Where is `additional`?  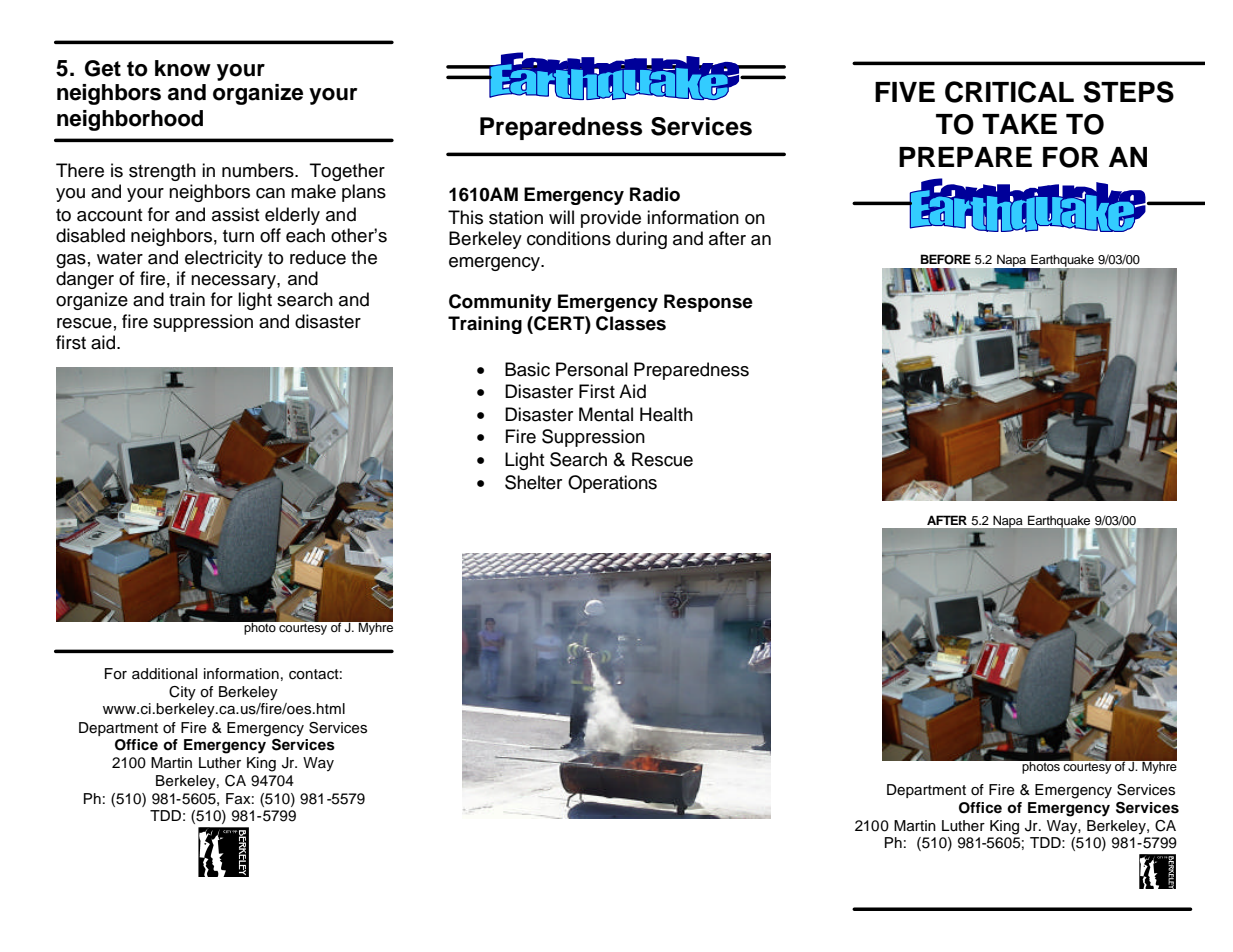
additional is located at coordinates (164, 674).
